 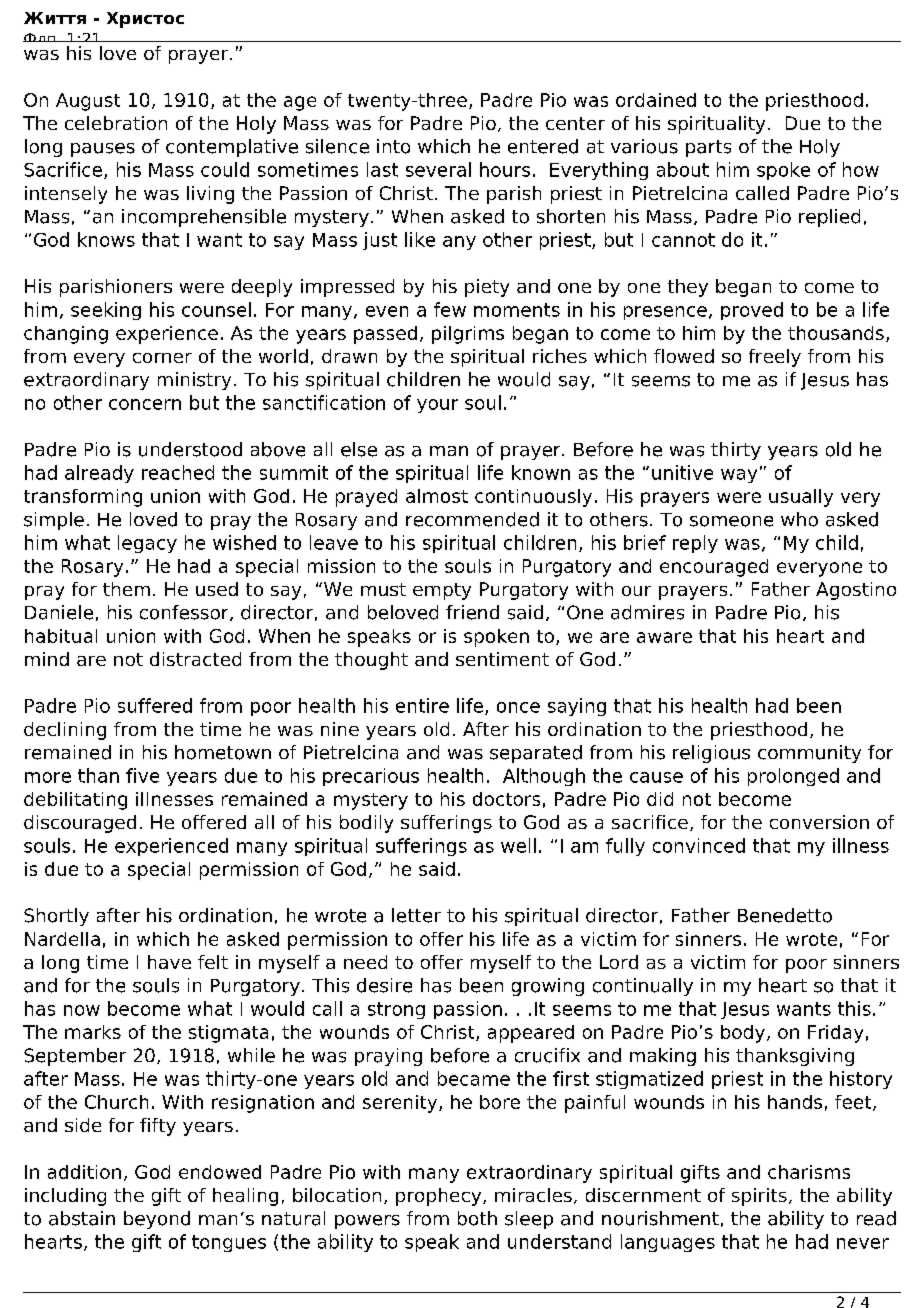 What do you see at coordinates (155, 705) in the screenshot?
I see `suffered` at bounding box center [155, 705].
